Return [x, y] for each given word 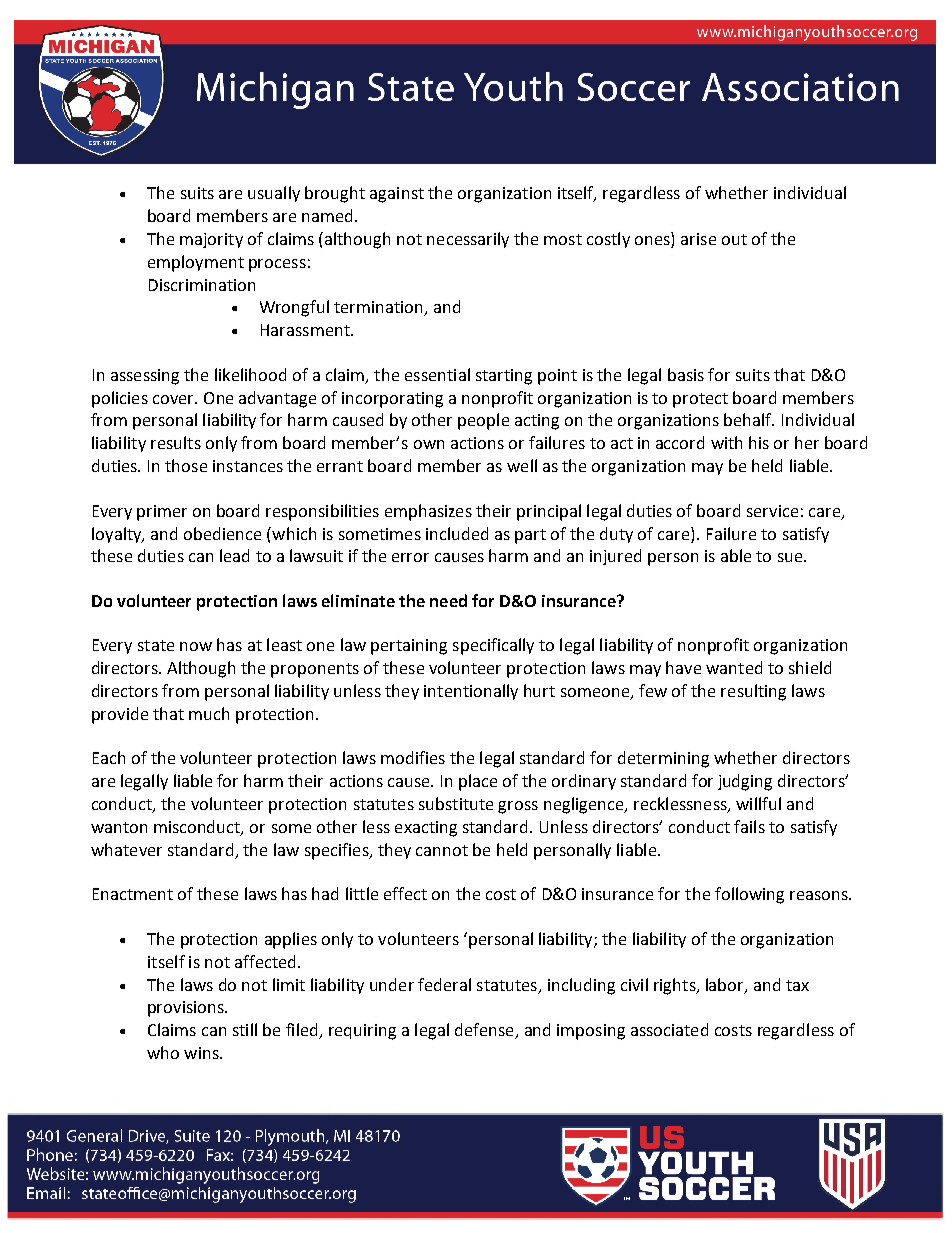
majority [211, 240]
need [448, 600]
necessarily [468, 240]
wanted [734, 667]
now [196, 646]
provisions [187, 1009]
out [734, 239]
